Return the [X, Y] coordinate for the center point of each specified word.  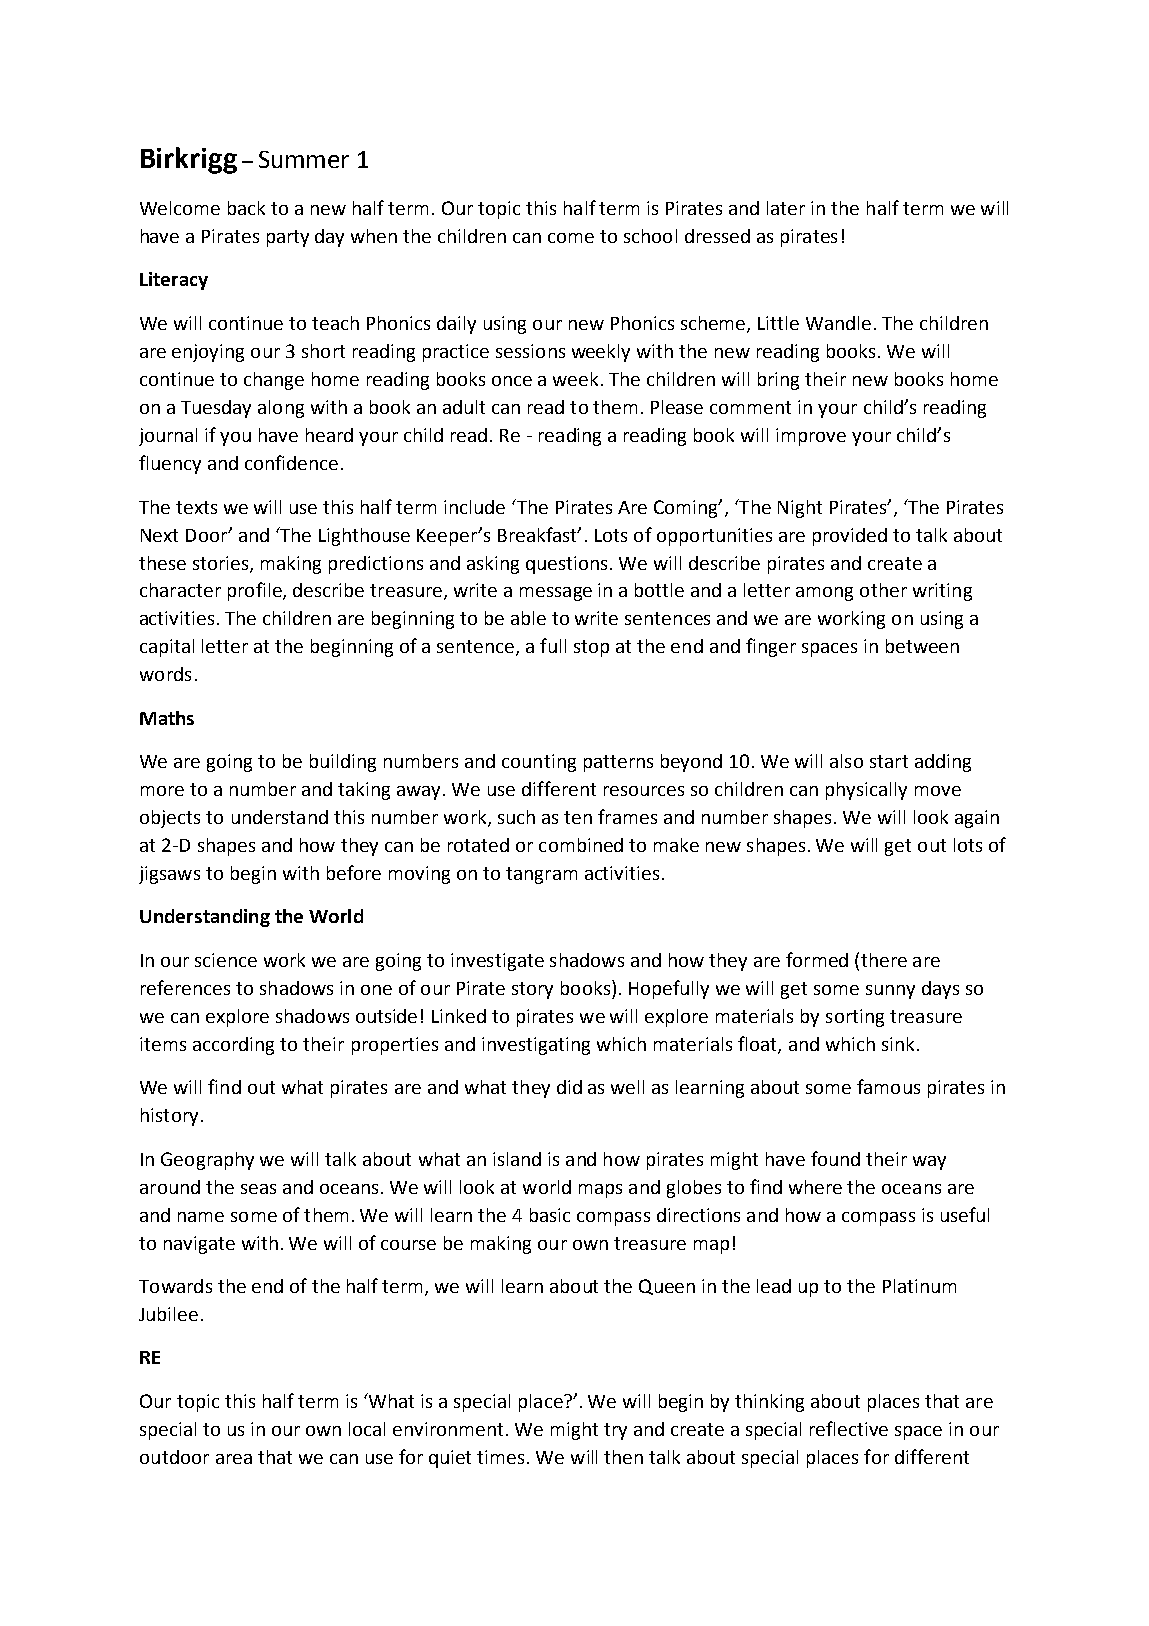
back [246, 208]
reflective [849, 1428]
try [615, 1431]
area [234, 1459]
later [786, 208]
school [650, 236]
